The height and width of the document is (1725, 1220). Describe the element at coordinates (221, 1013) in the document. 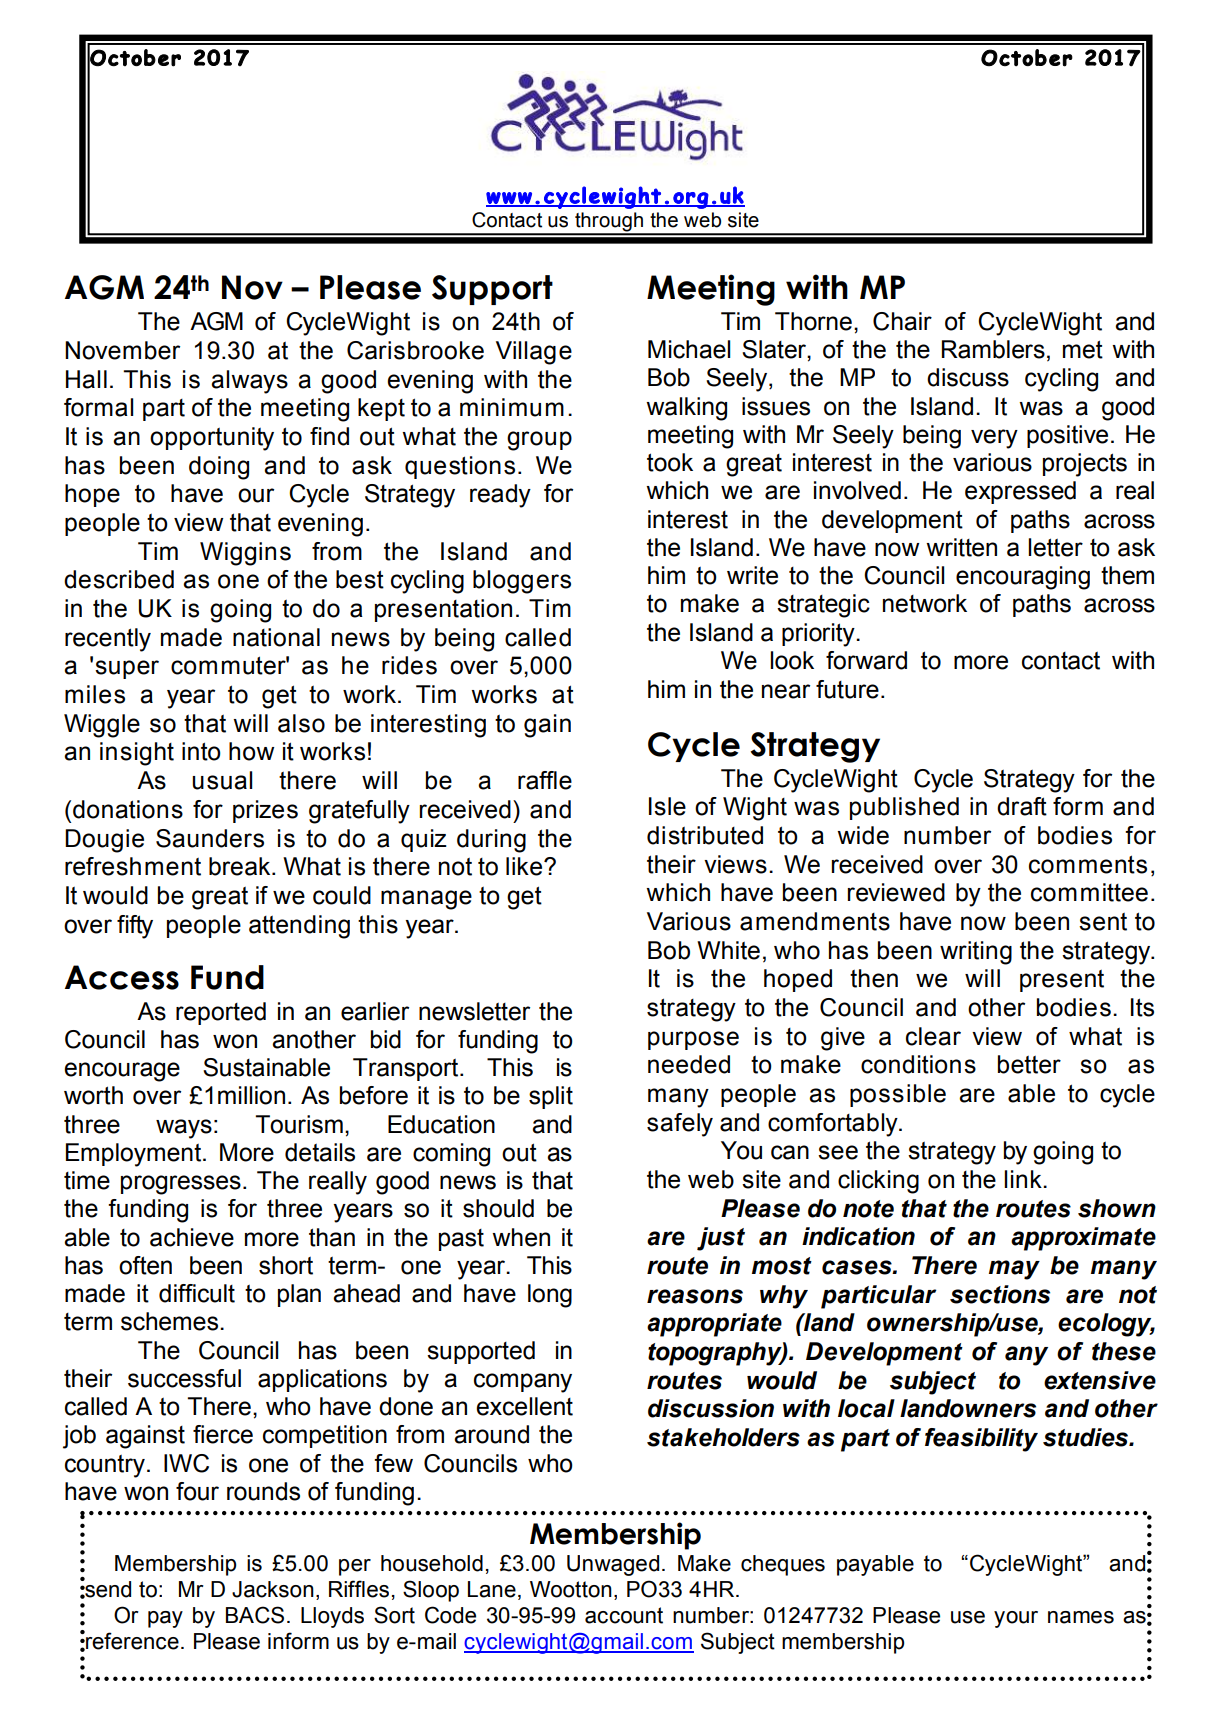

I see `reported` at that location.
